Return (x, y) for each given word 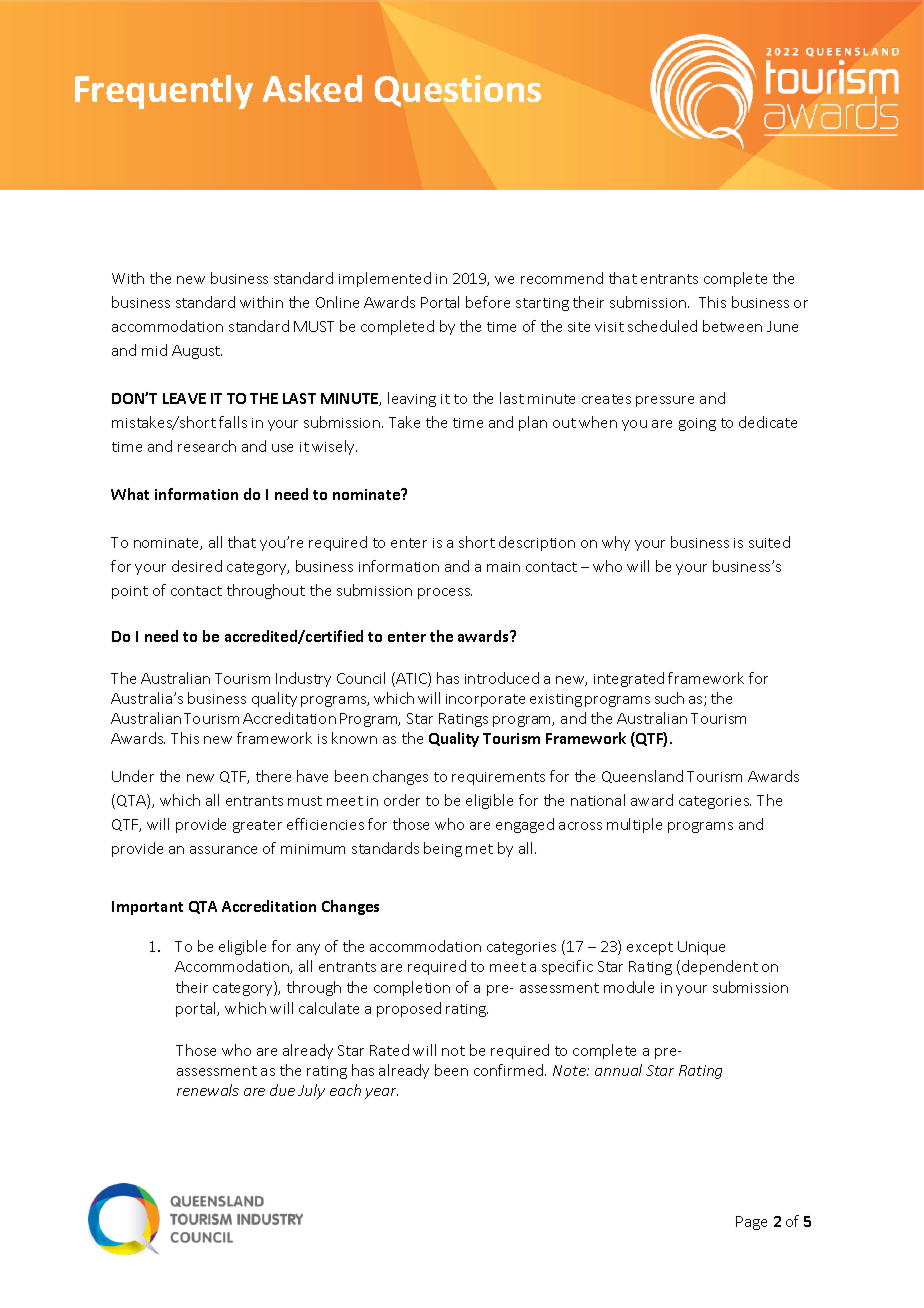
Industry (303, 679)
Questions (458, 91)
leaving (412, 399)
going (697, 424)
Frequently (164, 92)
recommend (562, 278)
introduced (502, 678)
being (443, 849)
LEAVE (184, 398)
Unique (701, 948)
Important (147, 908)
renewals (208, 1090)
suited (769, 542)
